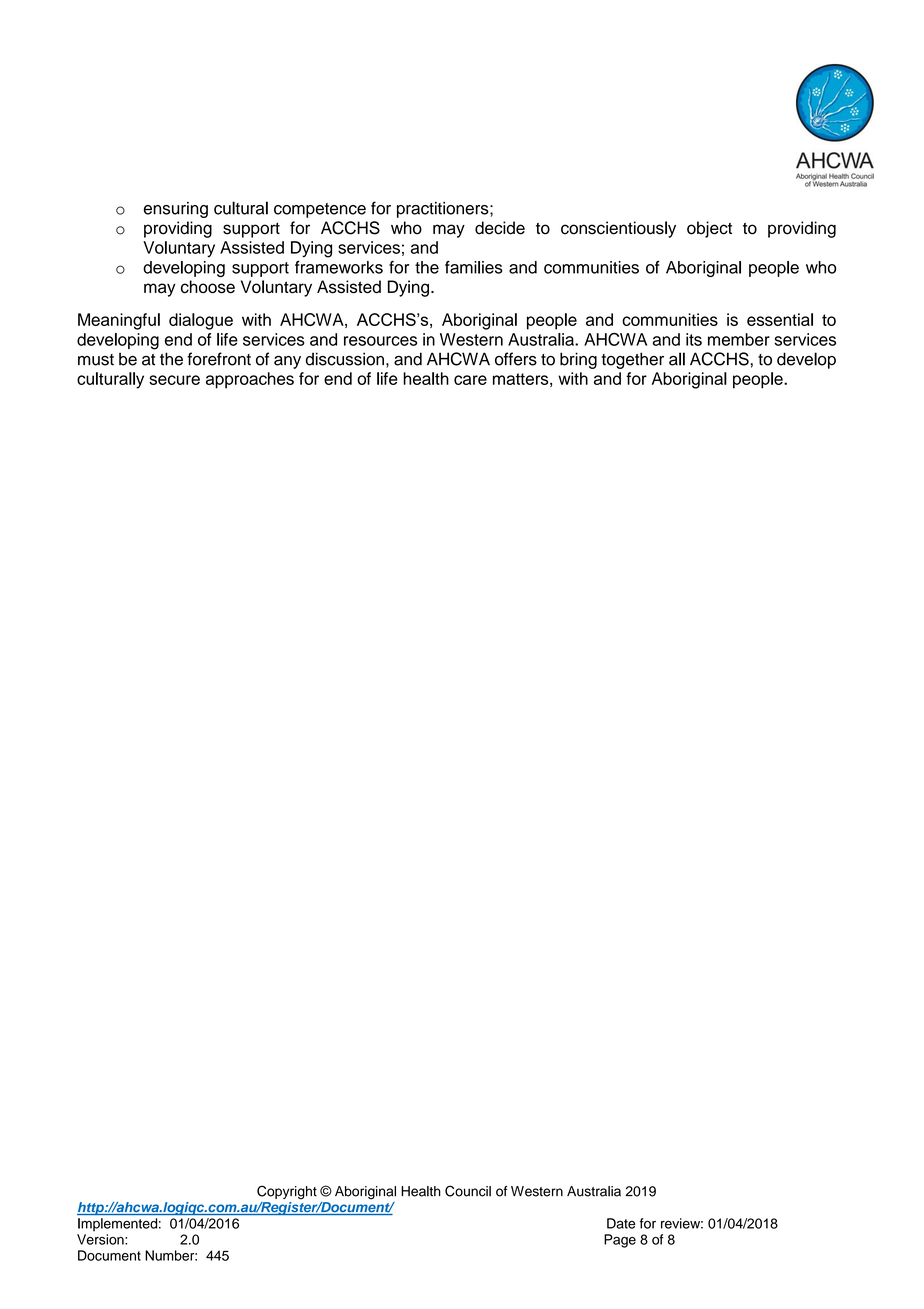 The image size is (924, 1309). I want to click on Copyright, so click(287, 1192).
